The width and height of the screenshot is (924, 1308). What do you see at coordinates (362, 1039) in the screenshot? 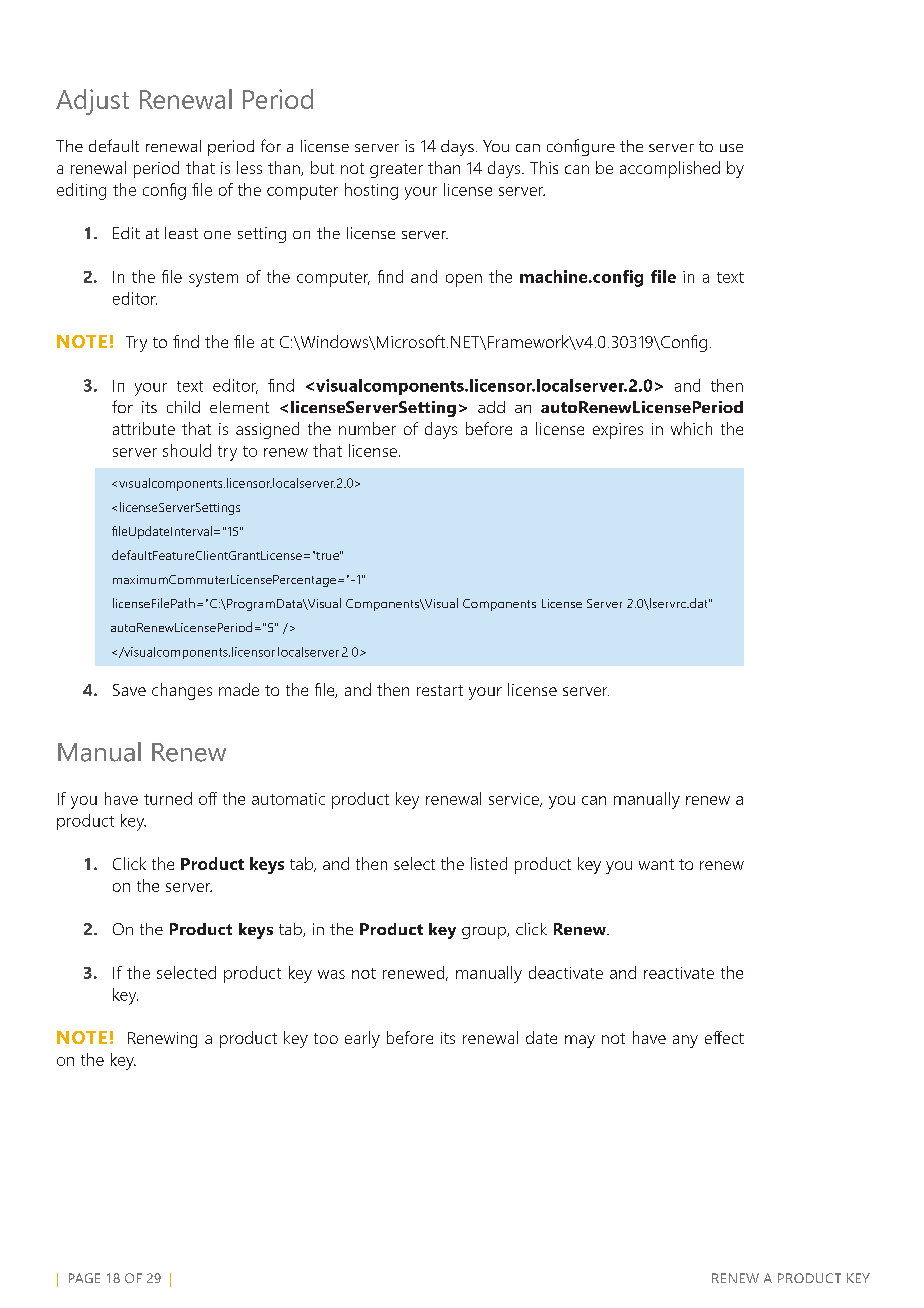
I see `early` at bounding box center [362, 1039].
